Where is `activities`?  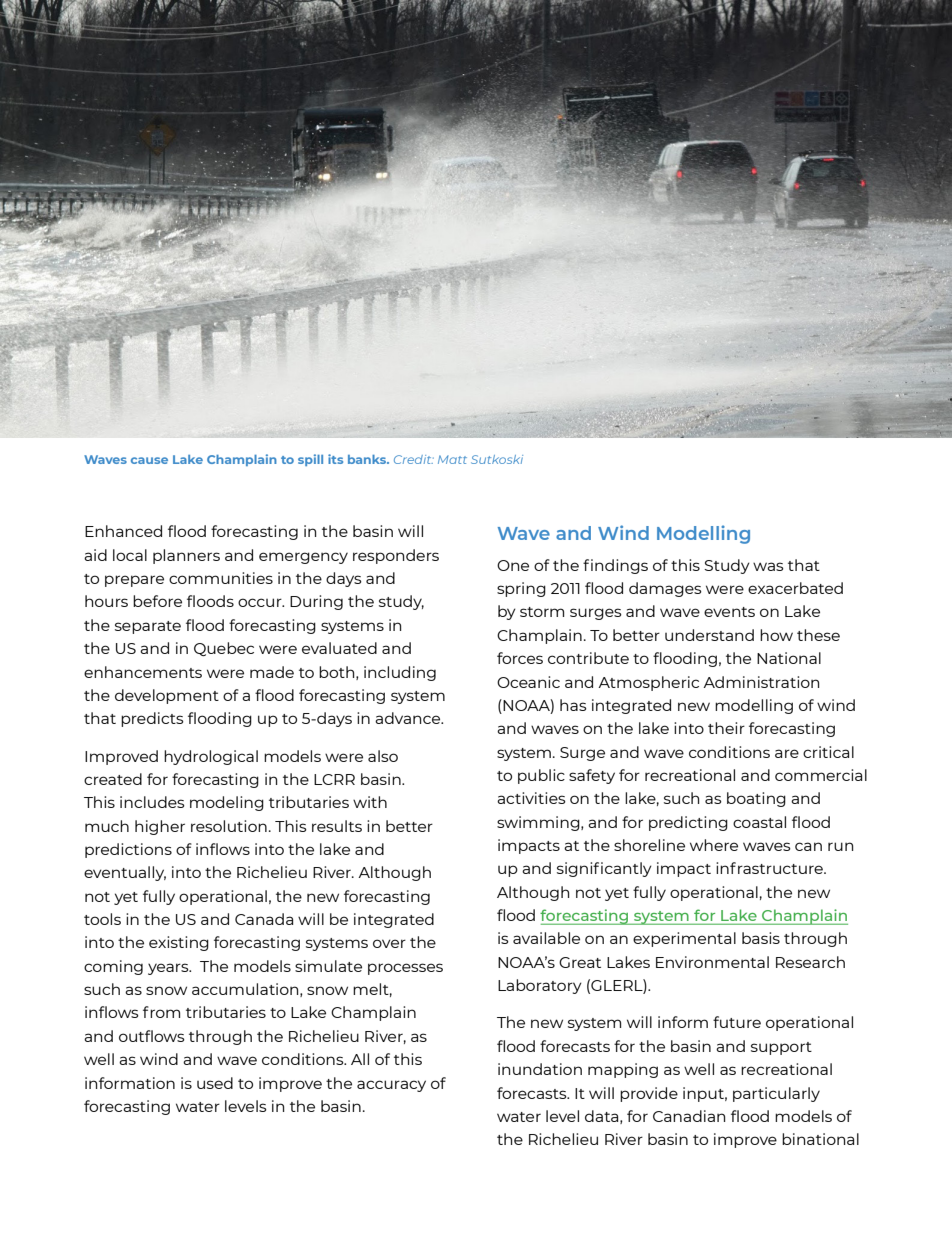
activities is located at coordinates (531, 798).
